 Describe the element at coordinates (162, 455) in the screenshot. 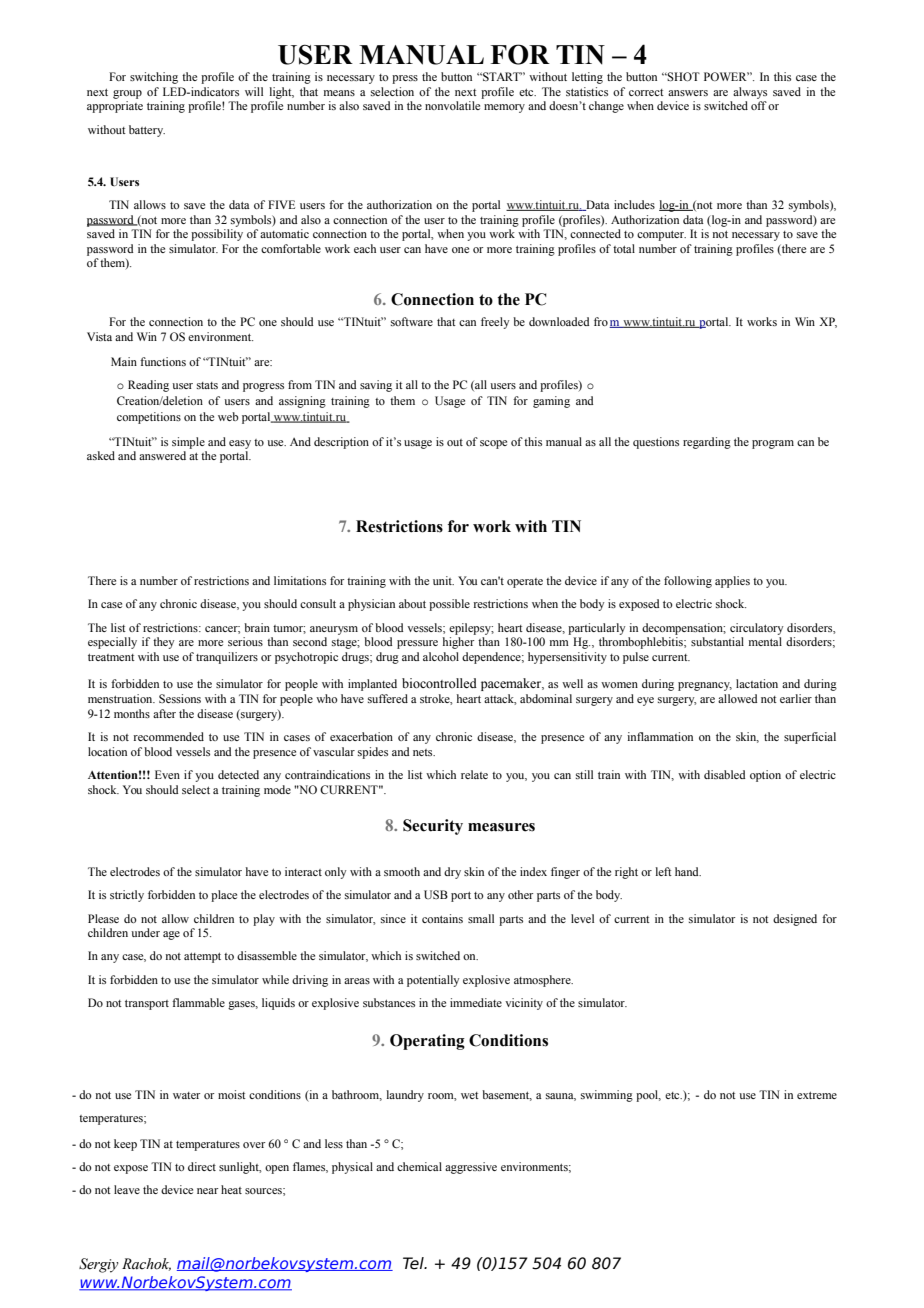

I see `answered` at that location.
